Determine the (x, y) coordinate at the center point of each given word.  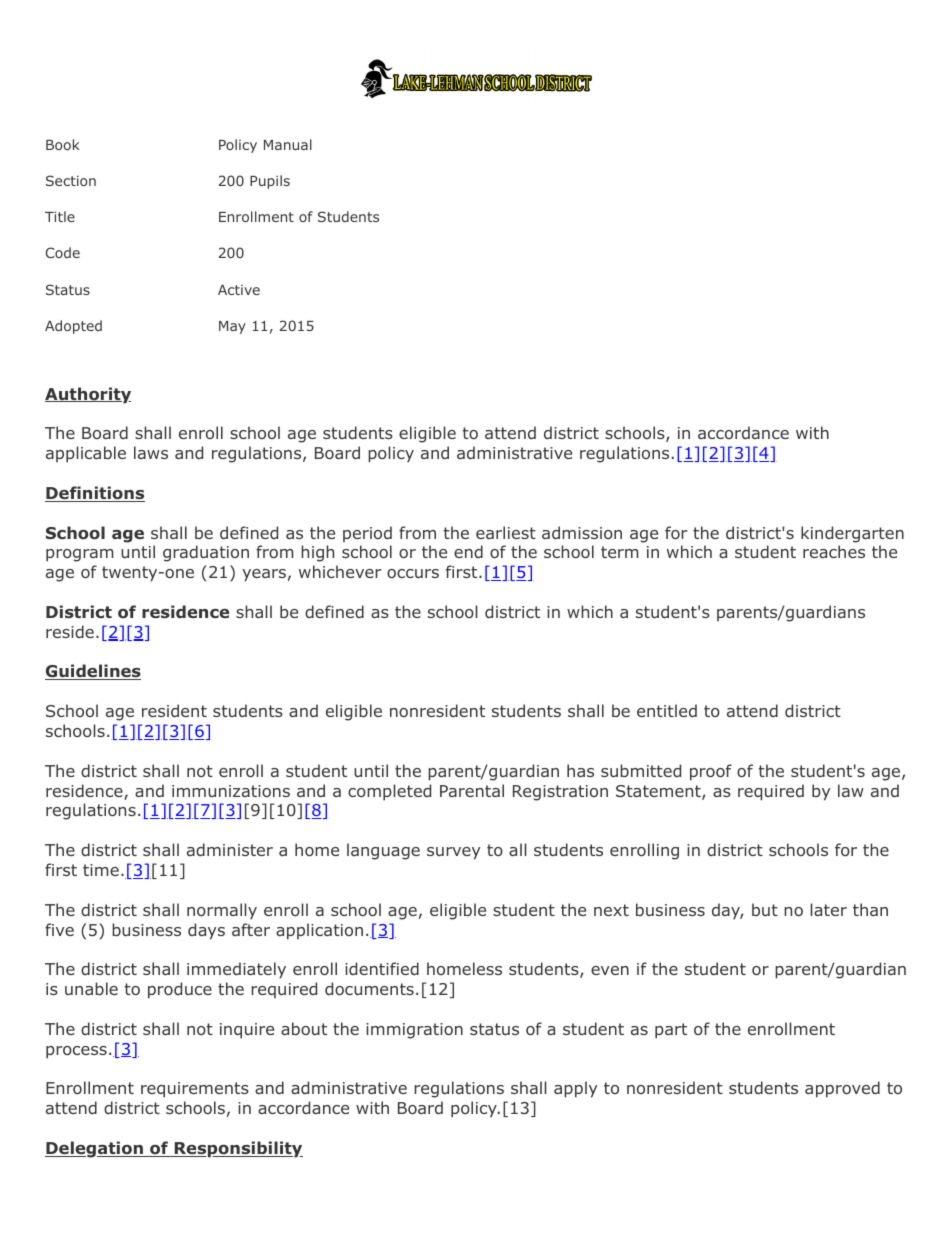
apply (575, 1089)
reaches (834, 551)
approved (842, 1089)
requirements (195, 1090)
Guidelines (93, 672)
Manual (288, 144)
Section (71, 180)
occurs (413, 573)
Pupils (270, 182)
